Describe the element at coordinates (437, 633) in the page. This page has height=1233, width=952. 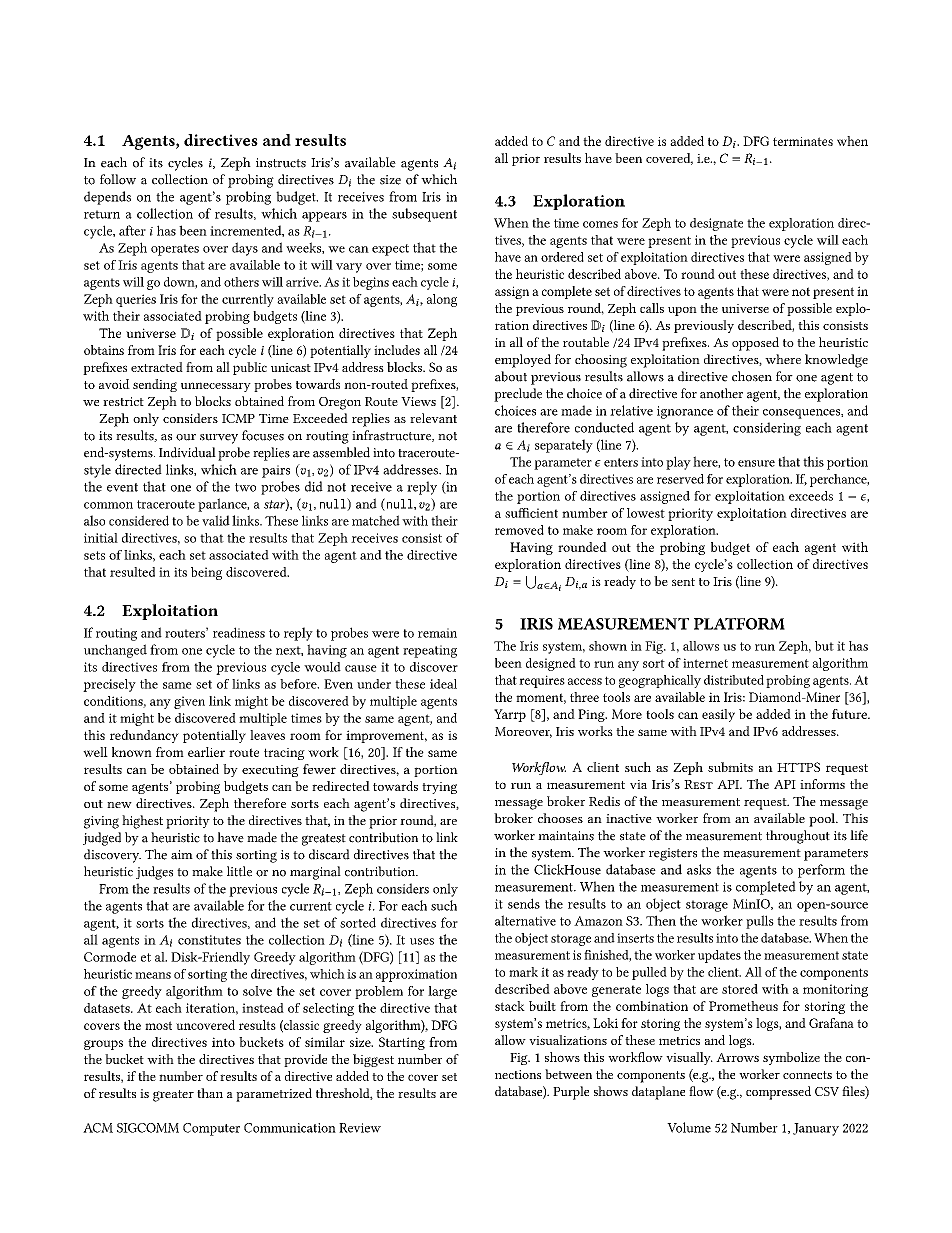
I see `remain` at that location.
